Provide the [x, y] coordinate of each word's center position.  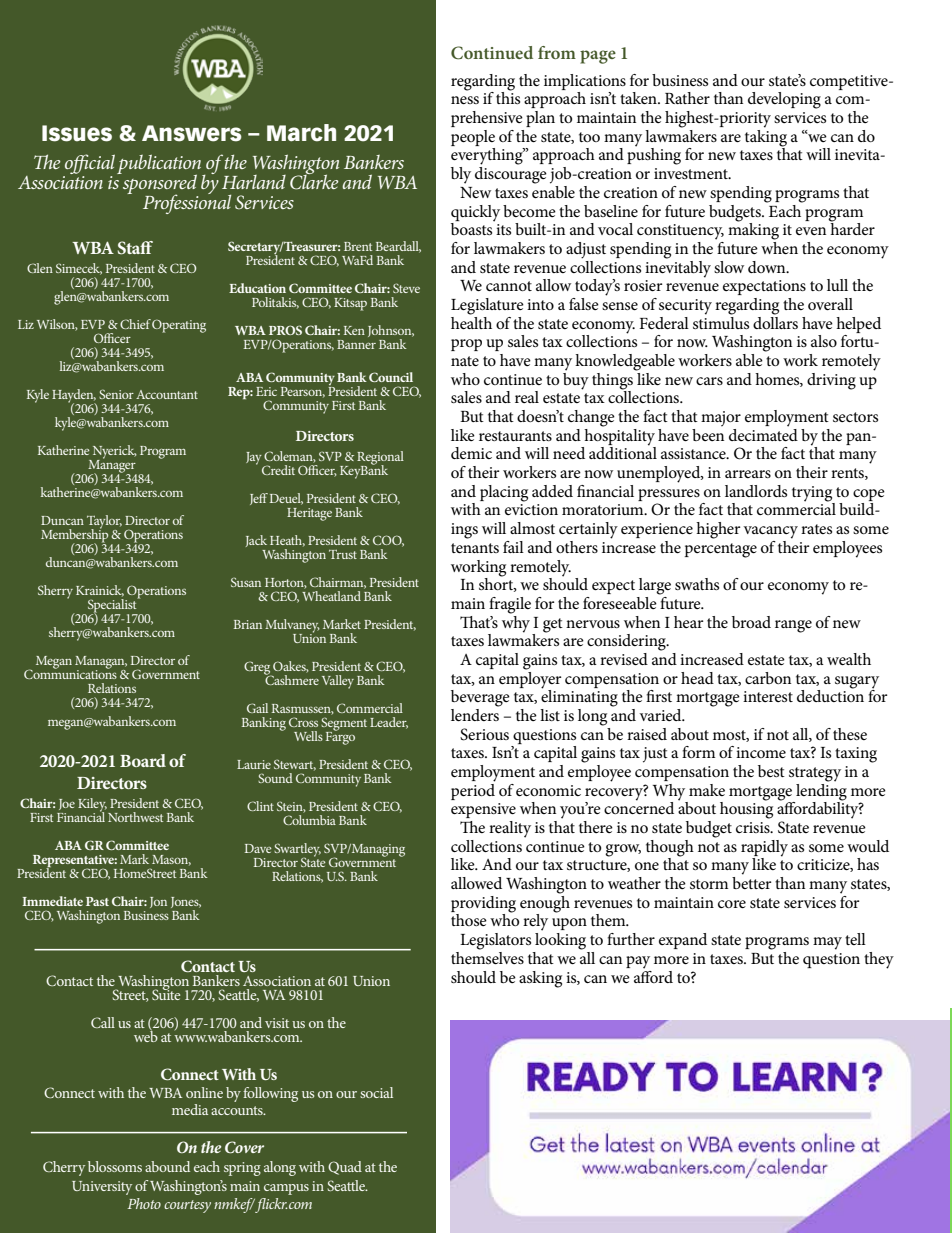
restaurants [515, 436]
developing [784, 100]
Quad [345, 1168]
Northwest [135, 817]
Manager [112, 466]
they [879, 960]
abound [167, 1166]
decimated [763, 433]
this [508, 97]
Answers [192, 133]
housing [746, 809]
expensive [483, 810]
